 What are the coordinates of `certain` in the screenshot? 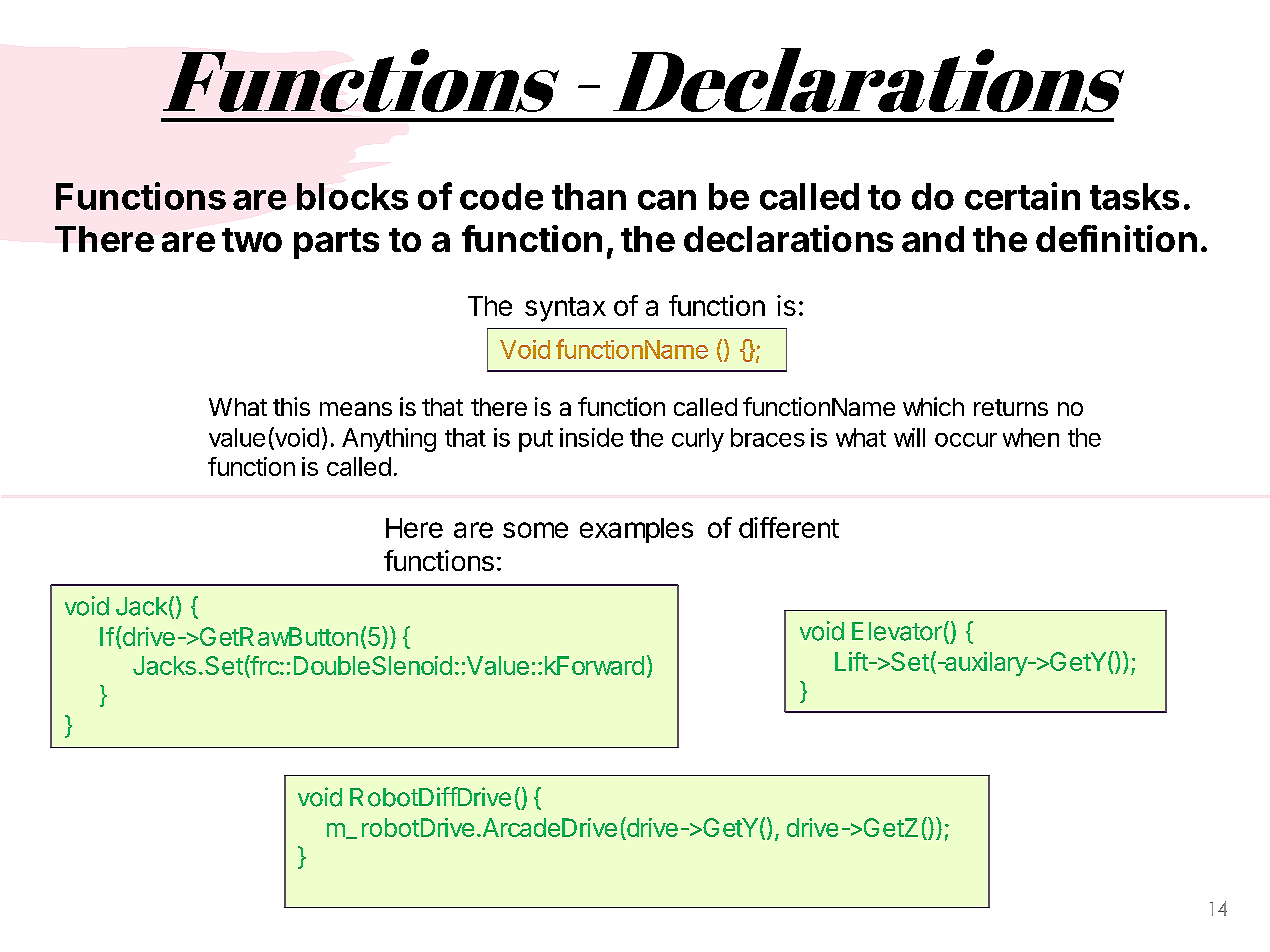 It's located at (1022, 196).
